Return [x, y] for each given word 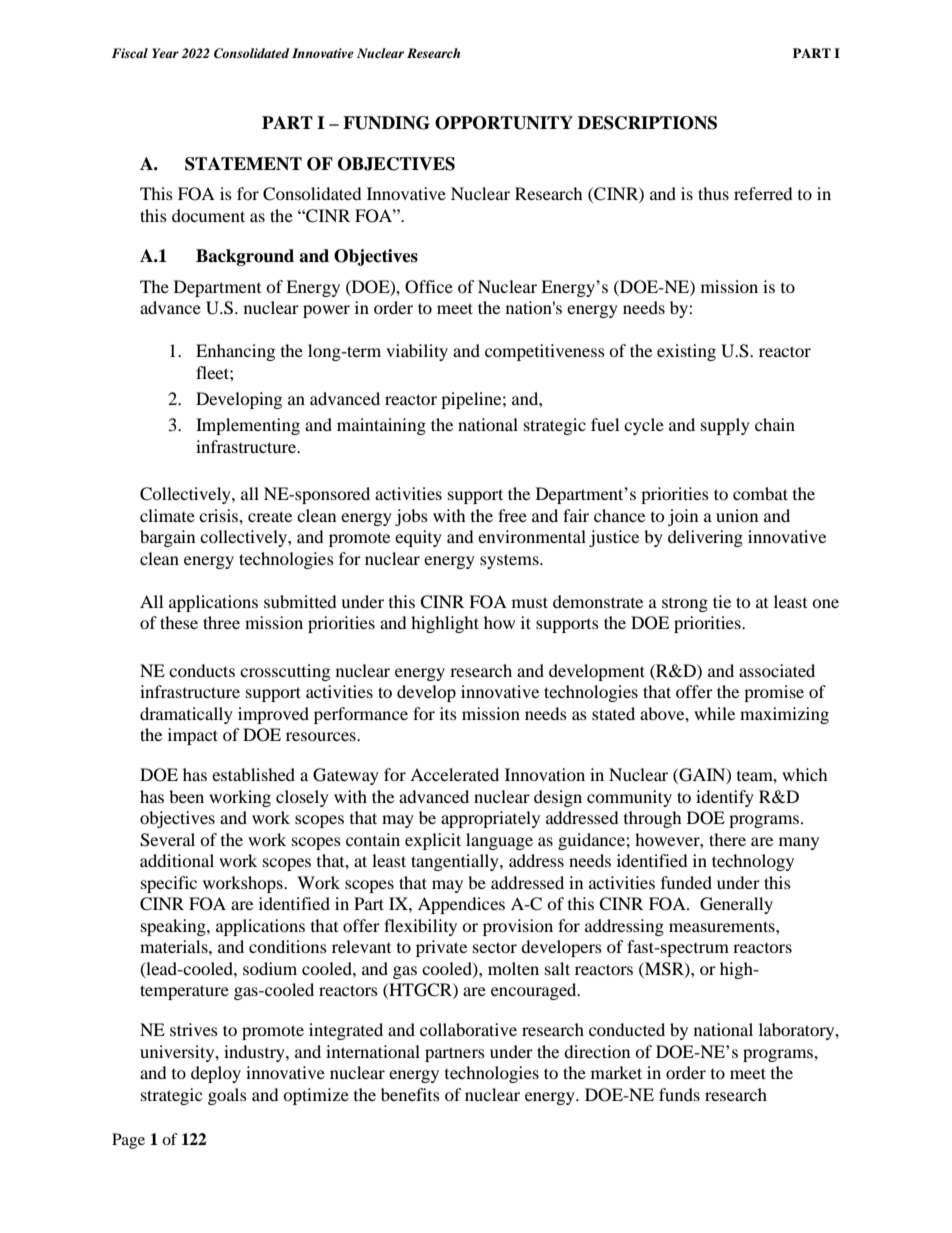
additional [177, 860]
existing [686, 352]
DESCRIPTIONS [647, 123]
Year [165, 53]
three [221, 622]
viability [417, 352]
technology [753, 862]
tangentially [456, 862]
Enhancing [235, 352]
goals [227, 1096]
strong [685, 605]
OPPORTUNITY [504, 123]
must [530, 602]
